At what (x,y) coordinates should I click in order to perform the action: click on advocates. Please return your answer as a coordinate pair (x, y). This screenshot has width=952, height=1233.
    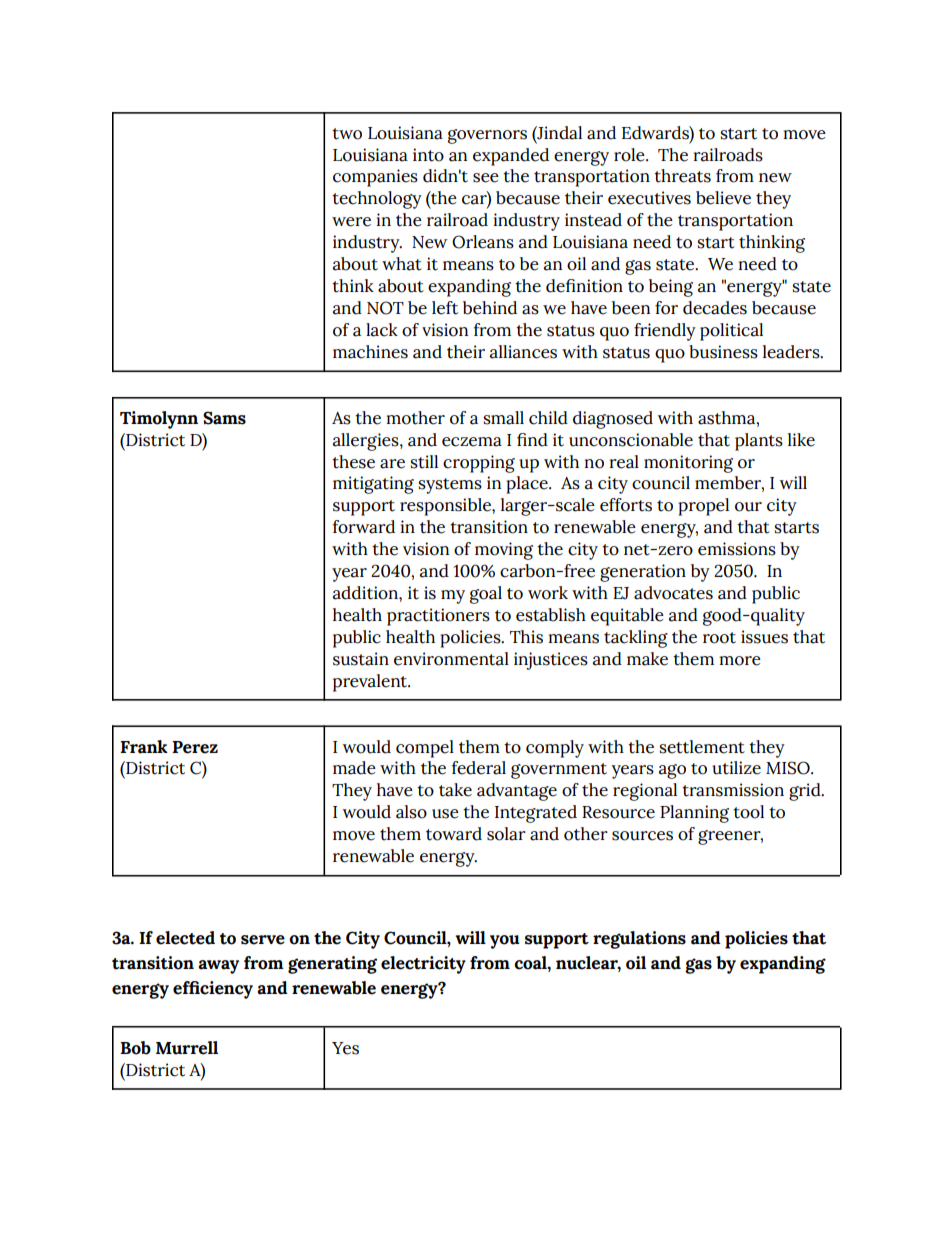
    Looking at the image, I should click on (673, 593).
